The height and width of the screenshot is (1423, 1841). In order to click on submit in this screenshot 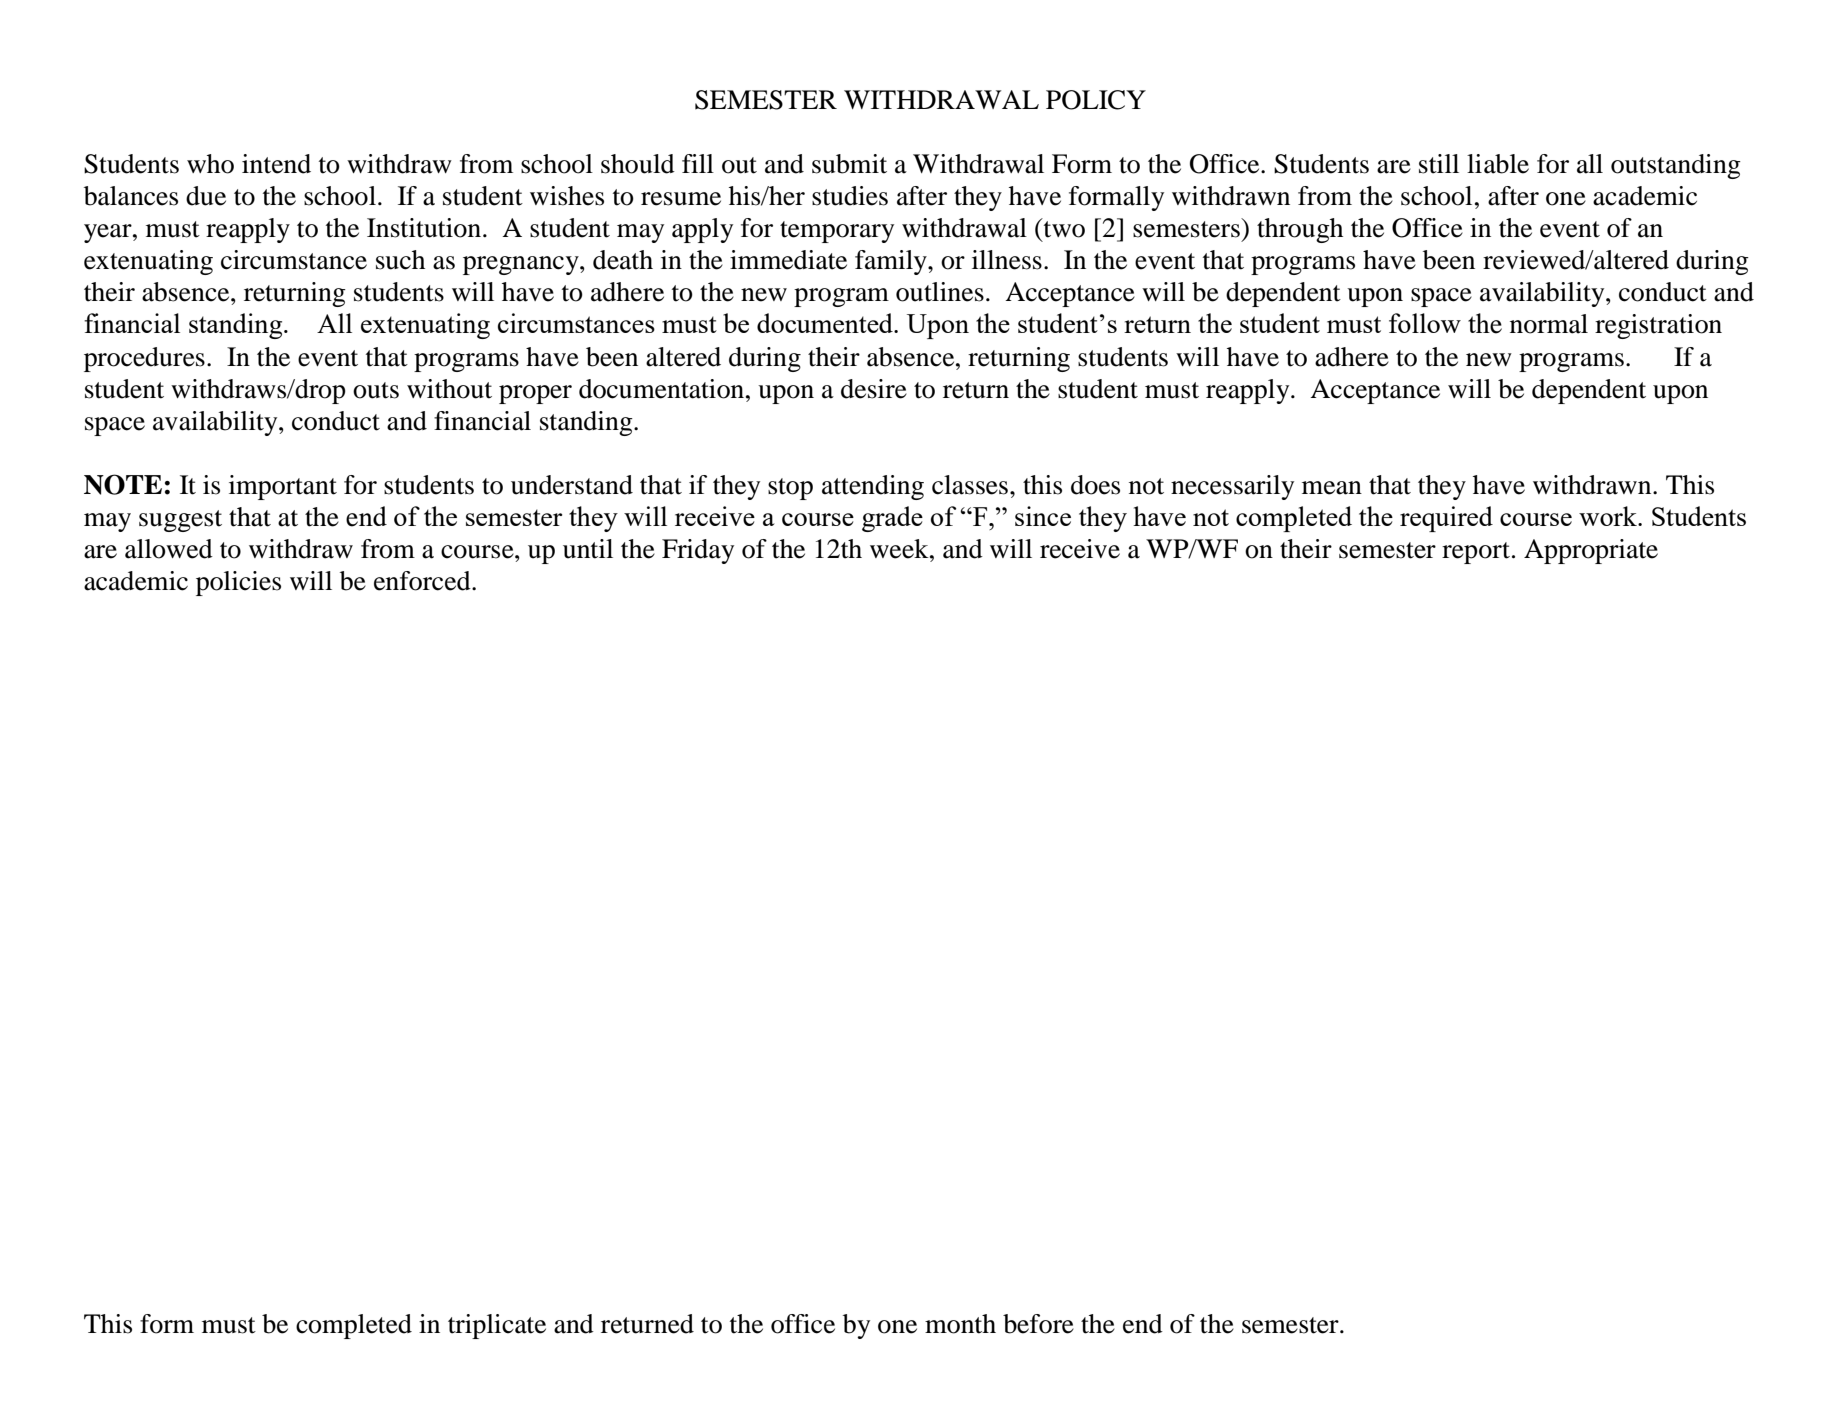, I will do `click(849, 164)`.
